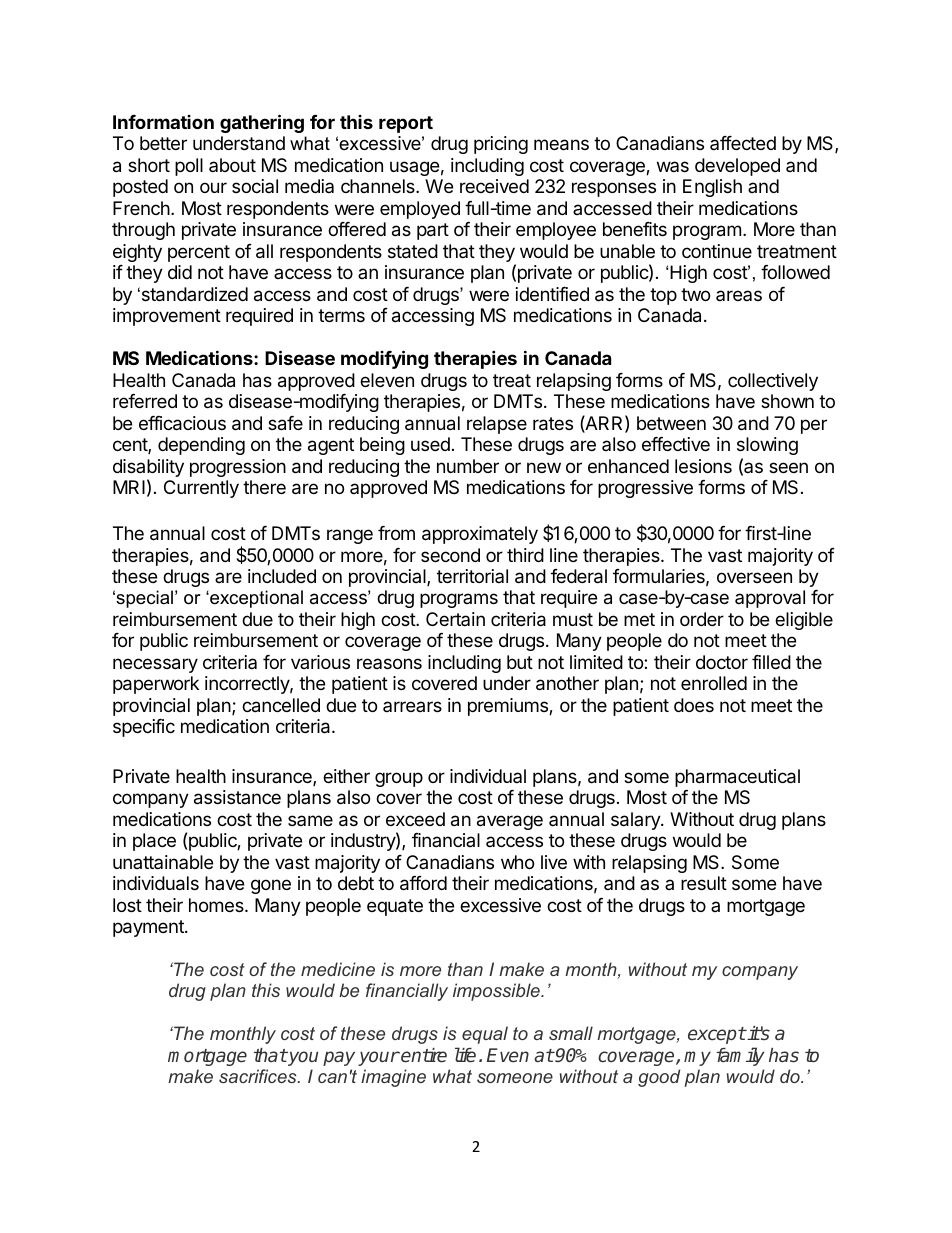  Describe the element at coordinates (182, 423) in the screenshot. I see `efficacious` at that location.
